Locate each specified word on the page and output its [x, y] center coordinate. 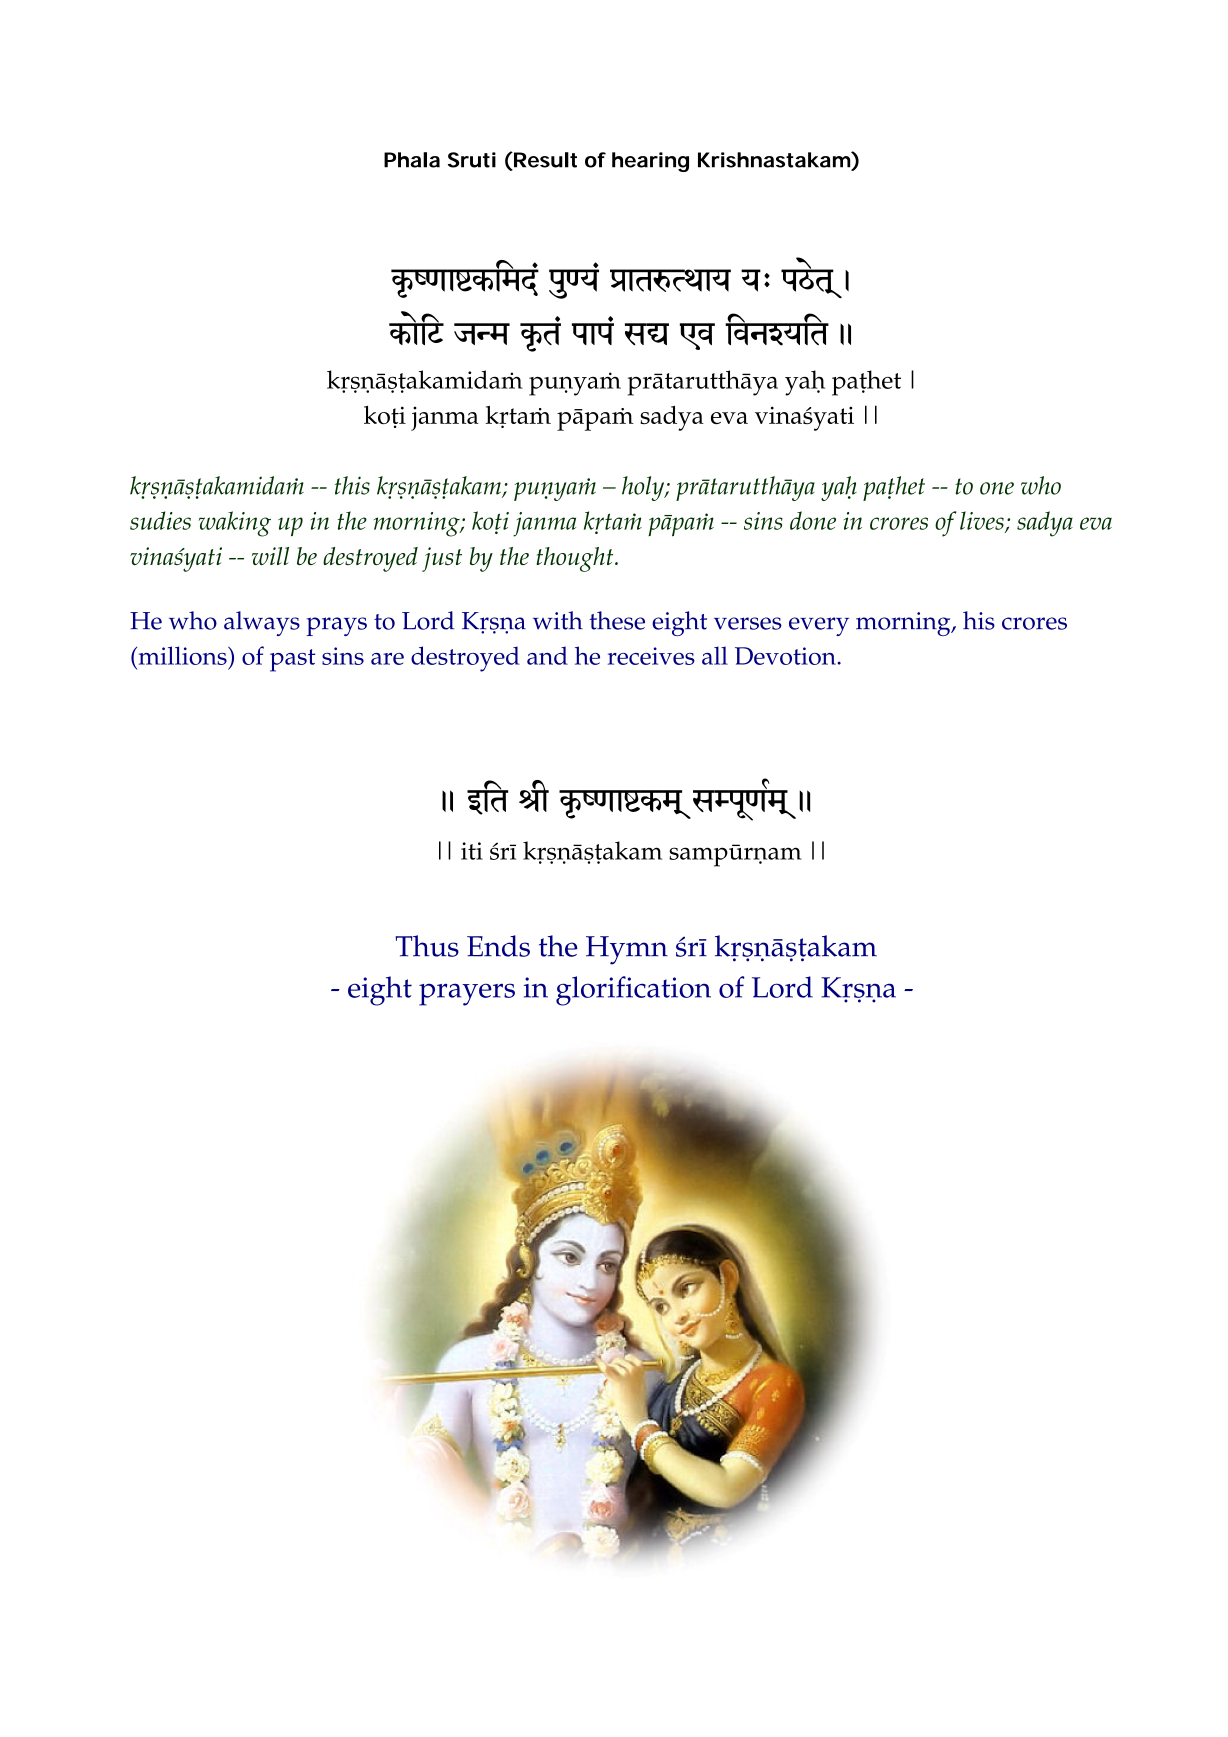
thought [576, 559]
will [270, 556]
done [813, 520]
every [819, 626]
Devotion [785, 656]
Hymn [627, 950]
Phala [412, 160]
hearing [650, 162]
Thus [427, 946]
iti [472, 851]
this [352, 485]
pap [593, 333]
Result [544, 161]
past [292, 660]
